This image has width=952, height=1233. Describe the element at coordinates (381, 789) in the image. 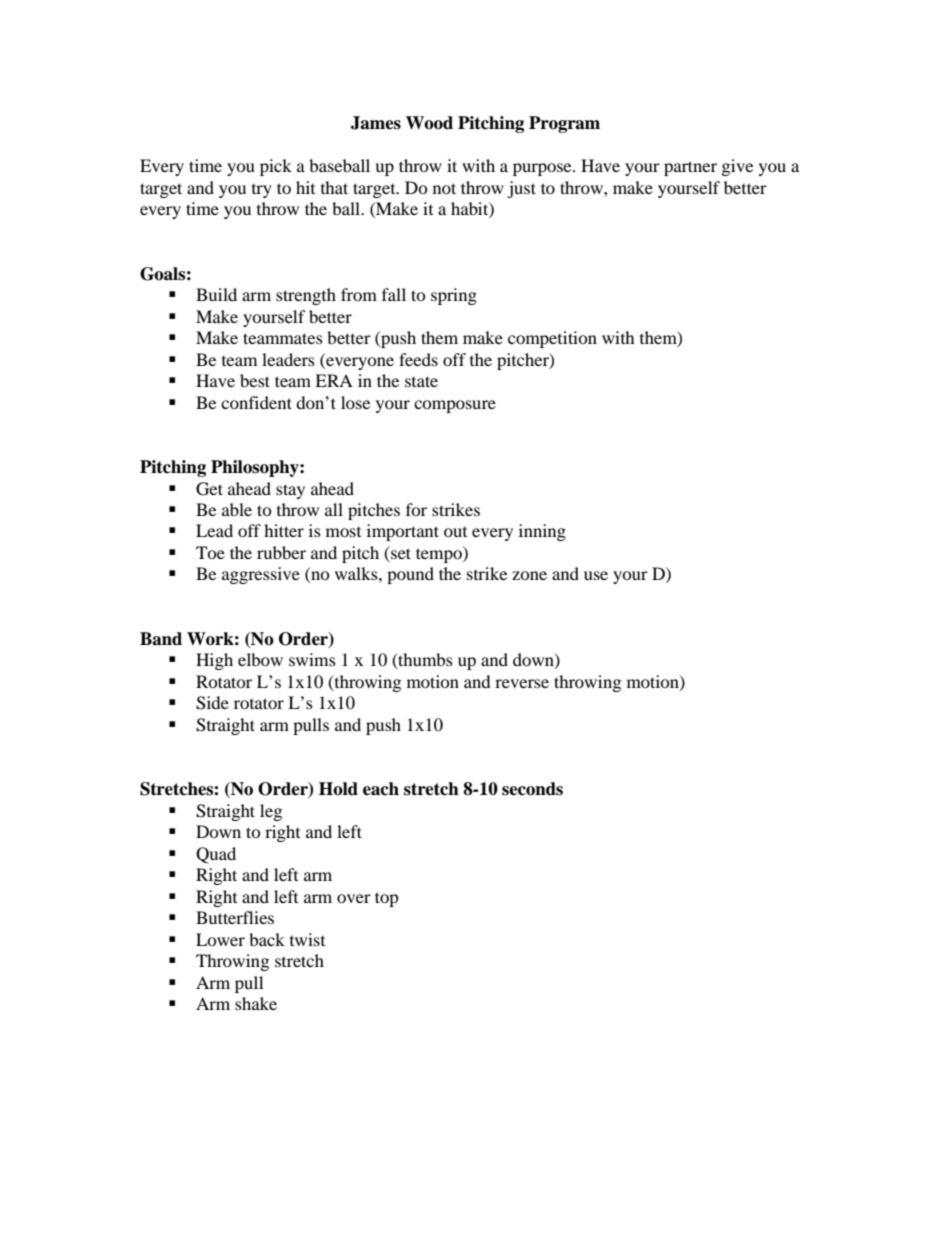

I see `each` at that location.
